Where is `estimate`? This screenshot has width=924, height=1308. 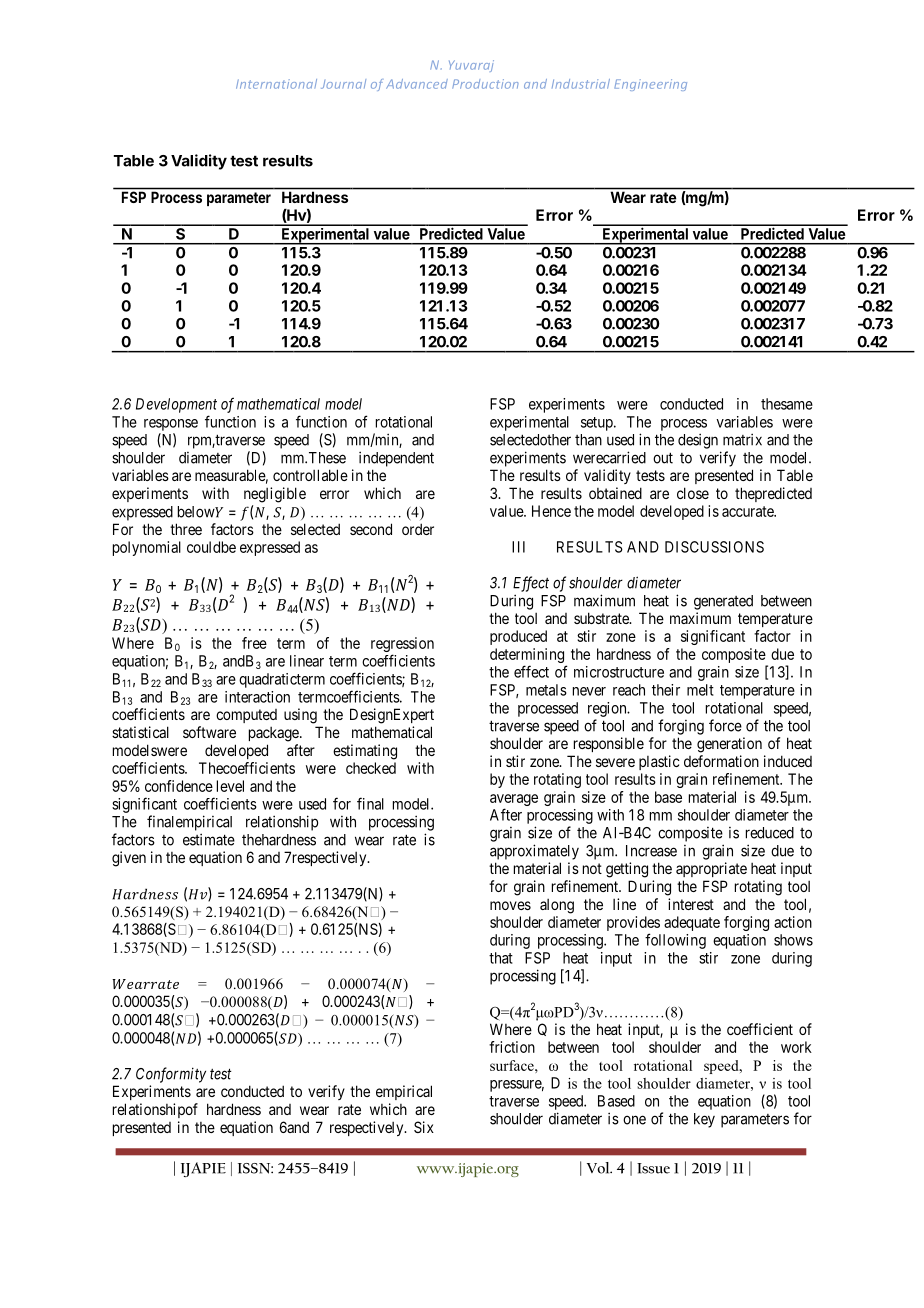 estimate is located at coordinates (209, 839).
